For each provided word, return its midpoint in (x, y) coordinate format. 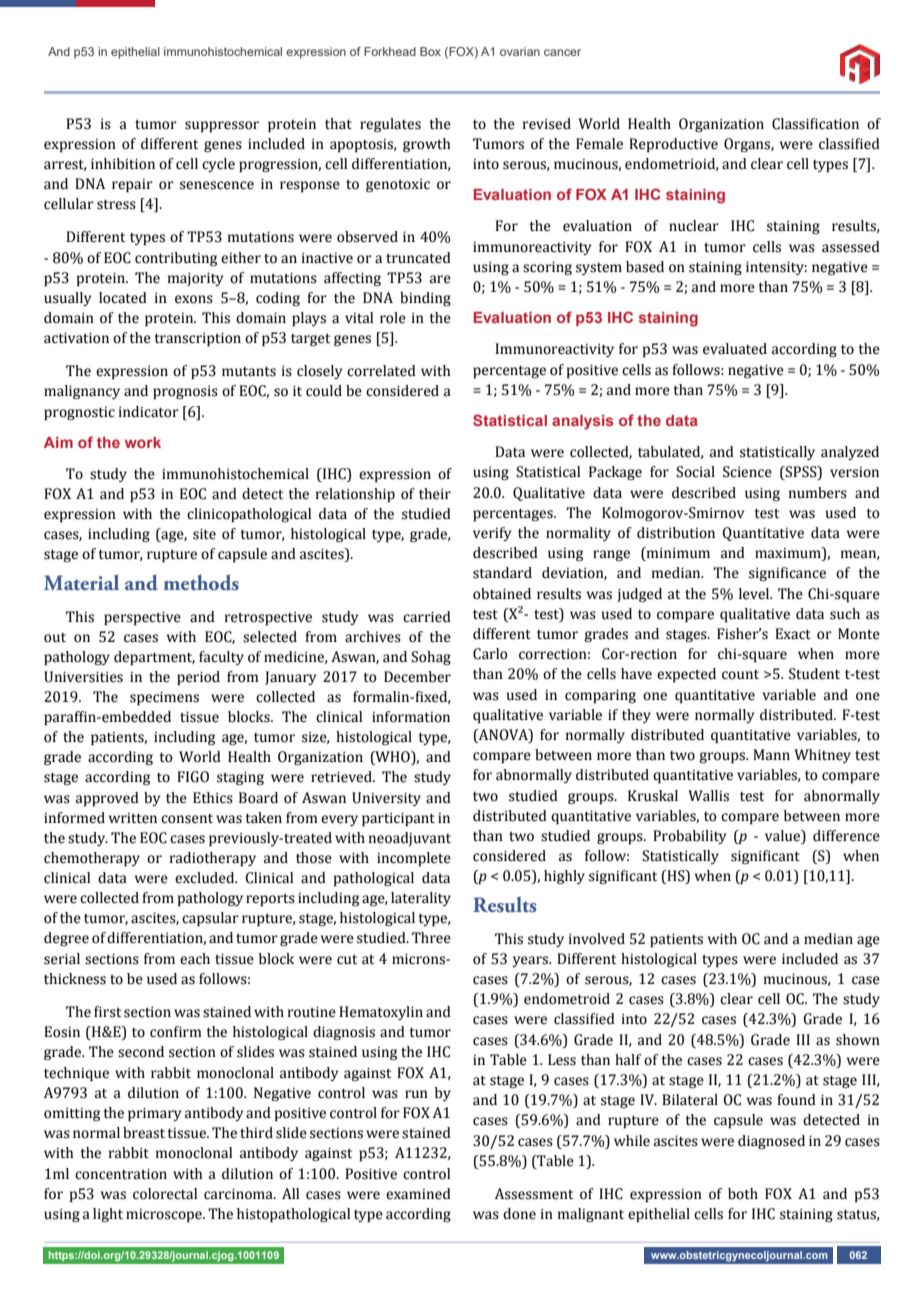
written (133, 818)
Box (430, 51)
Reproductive (673, 145)
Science (747, 472)
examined (418, 1194)
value (784, 836)
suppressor (222, 126)
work (143, 442)
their (435, 494)
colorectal (165, 1194)
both (743, 1194)
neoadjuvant (410, 839)
